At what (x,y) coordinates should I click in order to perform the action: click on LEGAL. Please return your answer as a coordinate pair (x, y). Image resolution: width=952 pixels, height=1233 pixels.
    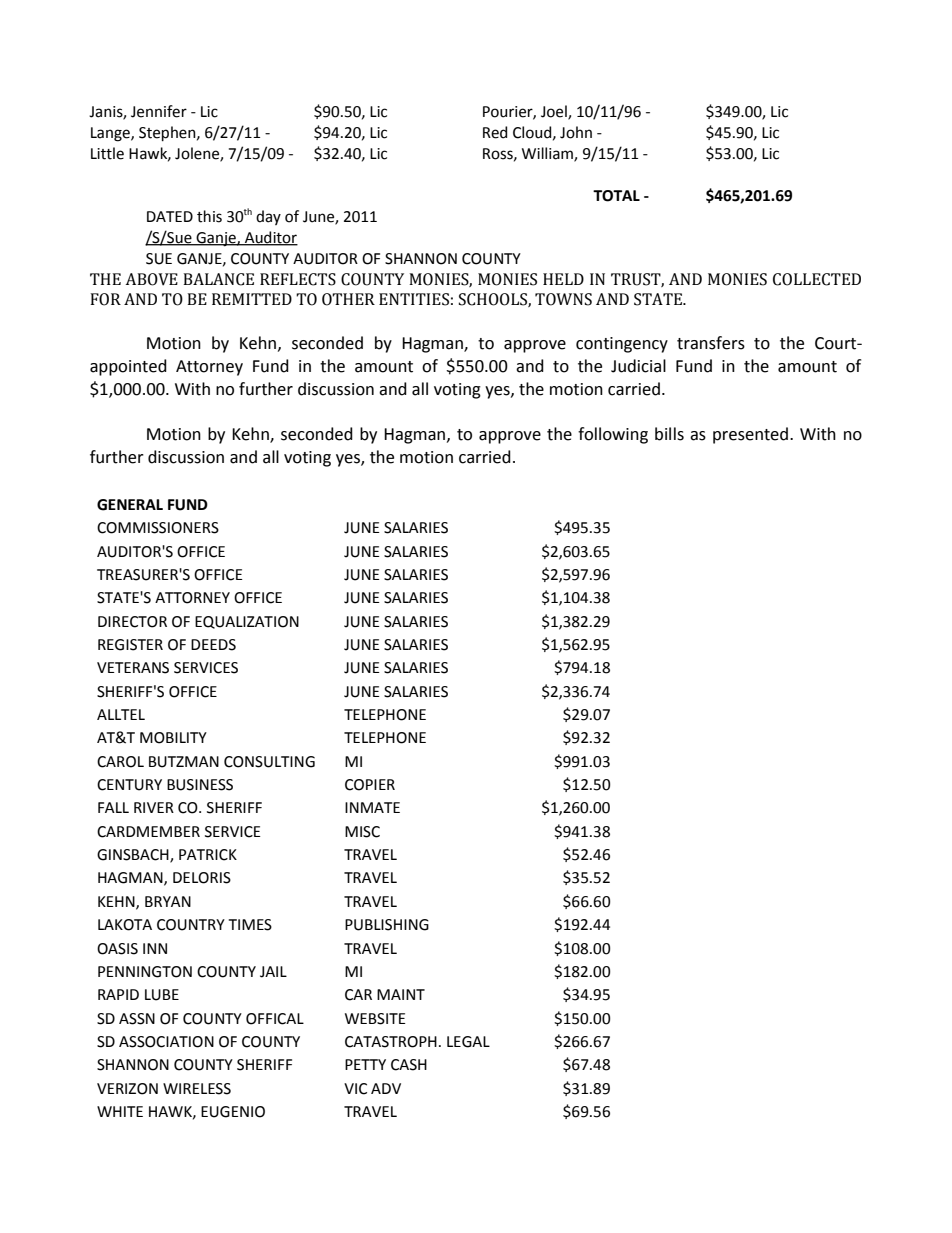
    Looking at the image, I should click on (468, 1042).
